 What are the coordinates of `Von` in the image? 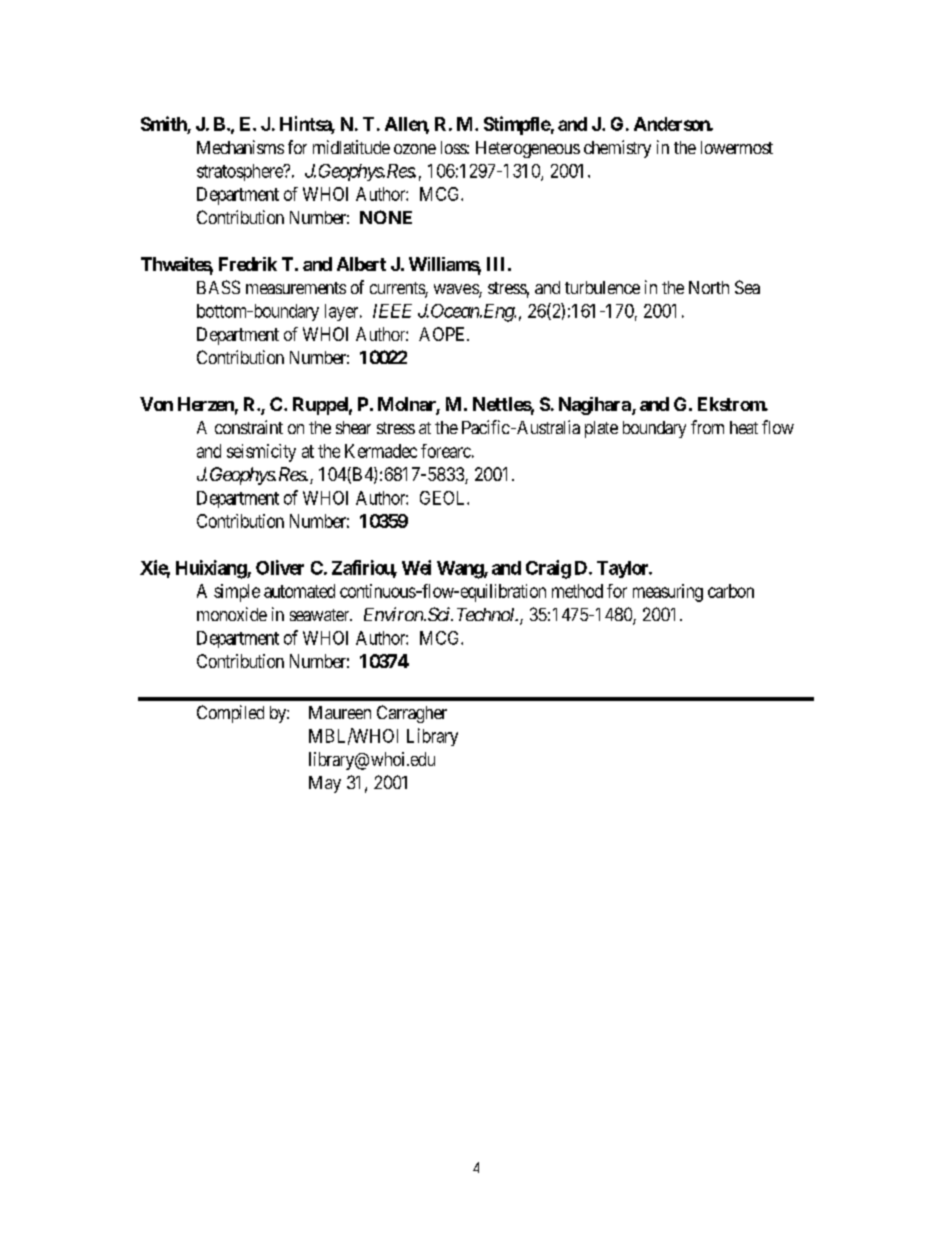 It's located at (156, 404).
